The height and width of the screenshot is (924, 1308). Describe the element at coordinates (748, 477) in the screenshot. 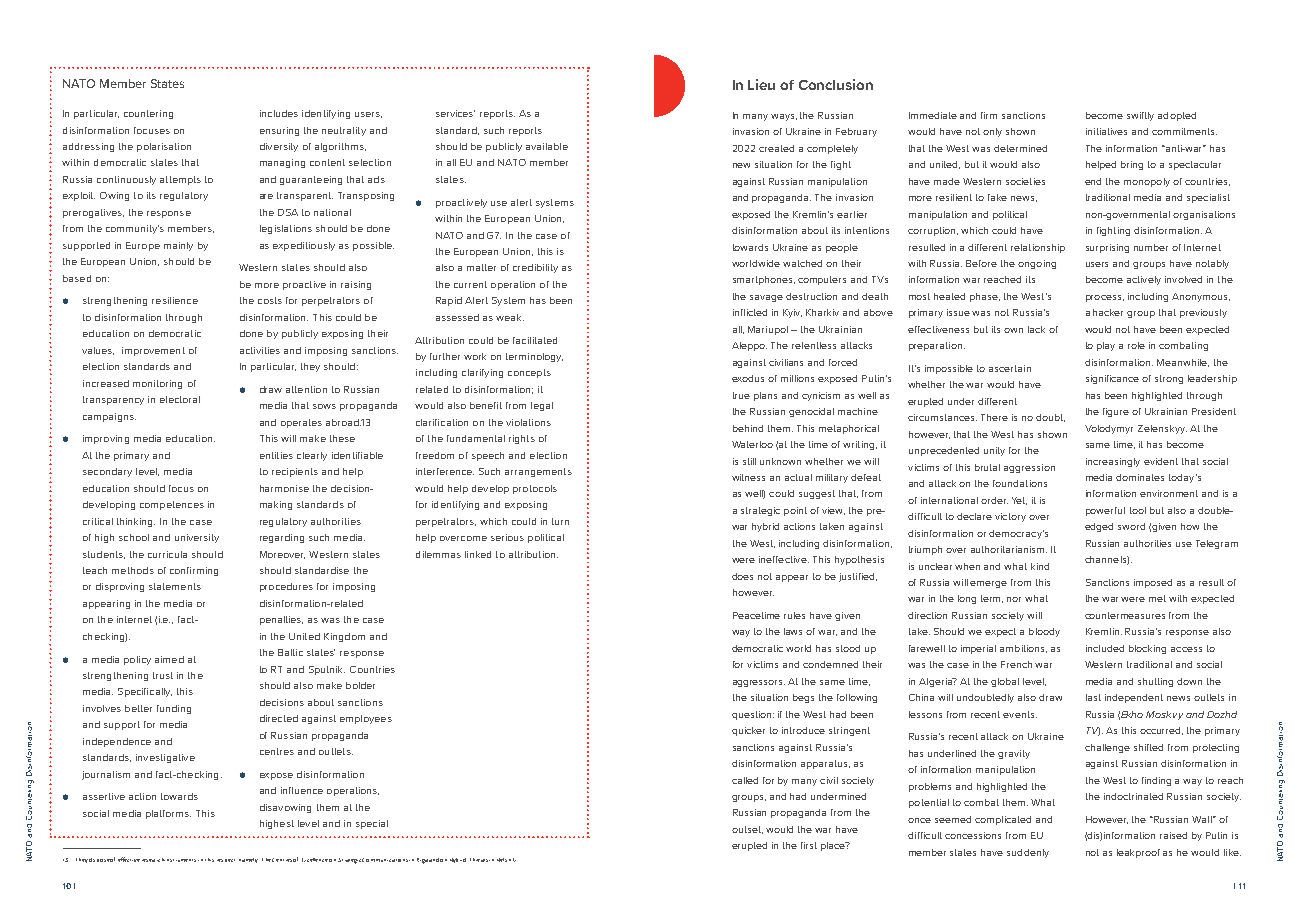

I see `witness` at that location.
